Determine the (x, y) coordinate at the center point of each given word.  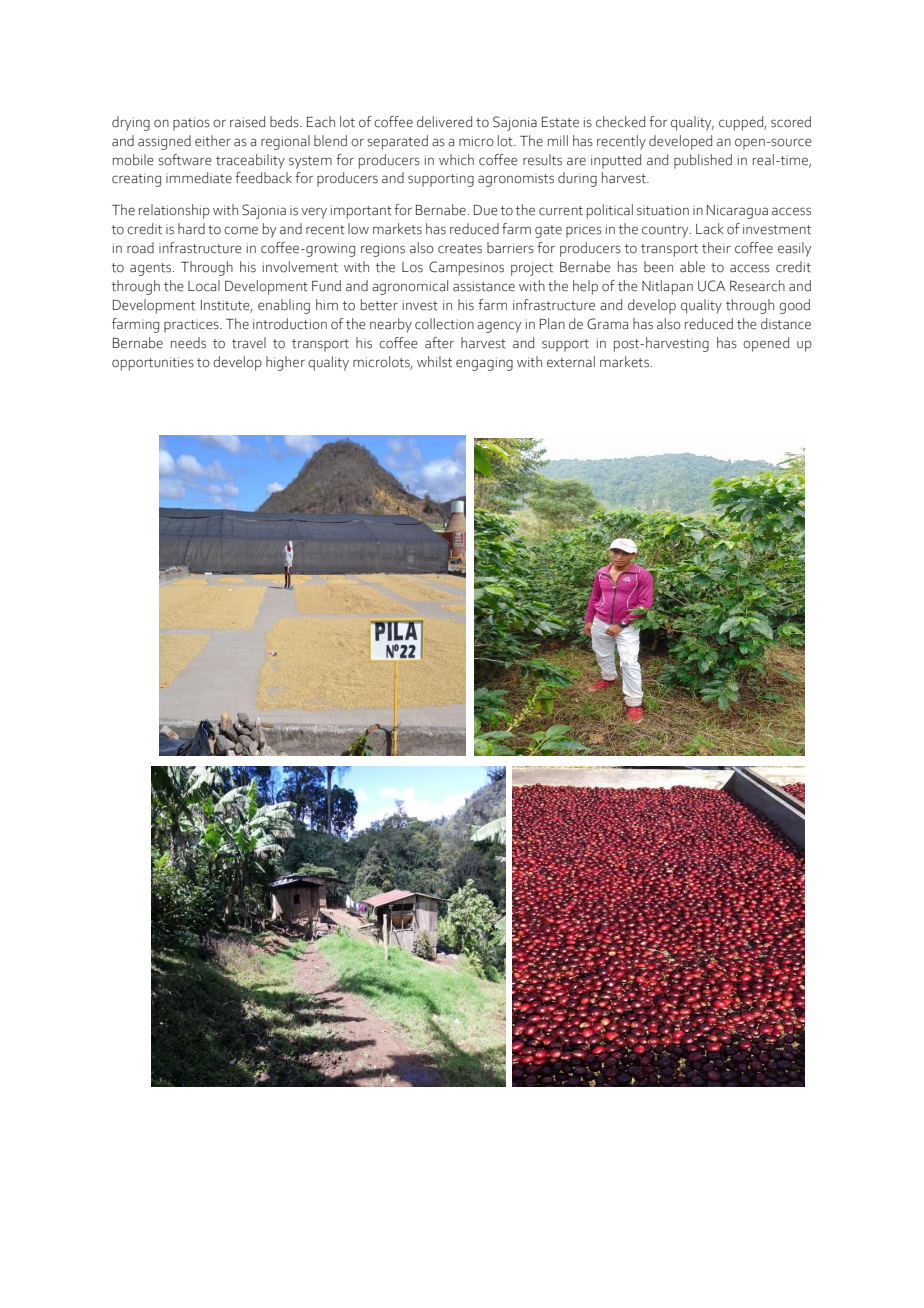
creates (460, 249)
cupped (742, 123)
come (241, 230)
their (716, 248)
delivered (444, 122)
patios (191, 124)
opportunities (153, 364)
